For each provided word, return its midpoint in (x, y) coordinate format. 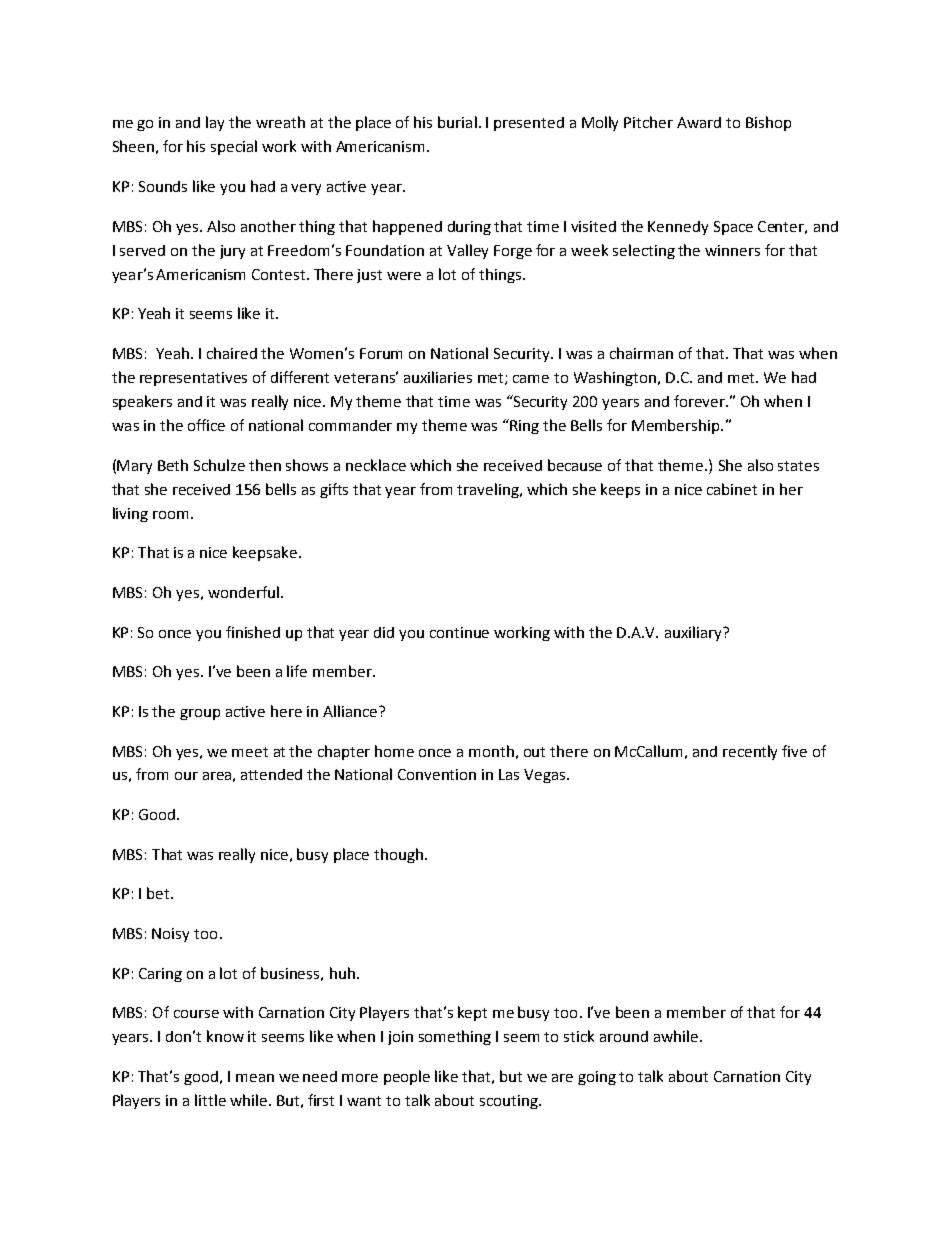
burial (457, 122)
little (210, 1100)
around (624, 1036)
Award (699, 122)
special (234, 147)
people (407, 1077)
